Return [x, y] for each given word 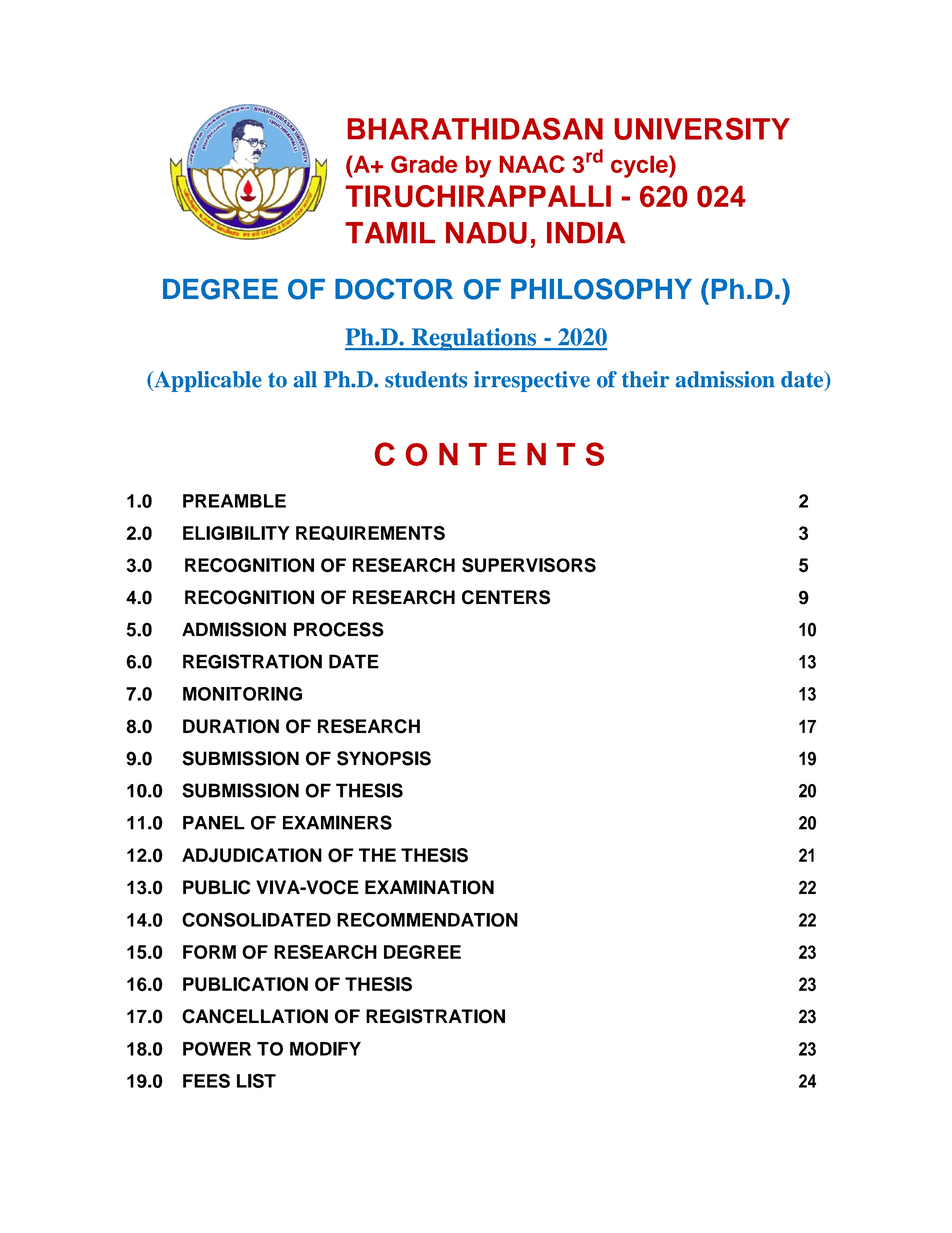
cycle [640, 166]
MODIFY [325, 1049]
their [645, 379]
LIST [256, 1080]
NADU [486, 233]
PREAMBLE [234, 501]
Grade [424, 164]
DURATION [231, 726]
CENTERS [506, 597]
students [426, 379]
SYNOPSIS [384, 758]
